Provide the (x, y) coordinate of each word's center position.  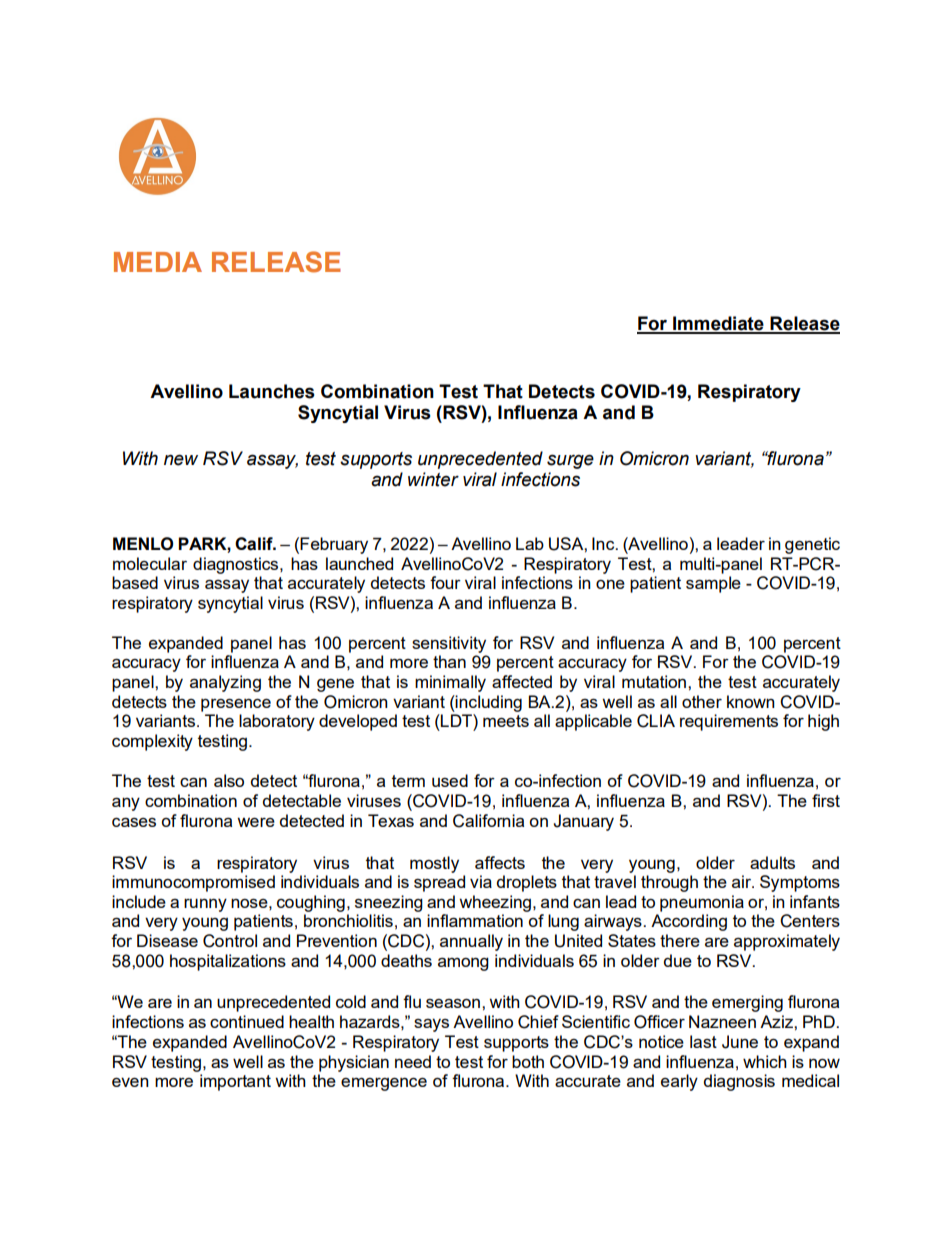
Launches (272, 391)
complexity (152, 742)
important (235, 1082)
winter (433, 479)
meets (506, 721)
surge (570, 461)
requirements (729, 722)
